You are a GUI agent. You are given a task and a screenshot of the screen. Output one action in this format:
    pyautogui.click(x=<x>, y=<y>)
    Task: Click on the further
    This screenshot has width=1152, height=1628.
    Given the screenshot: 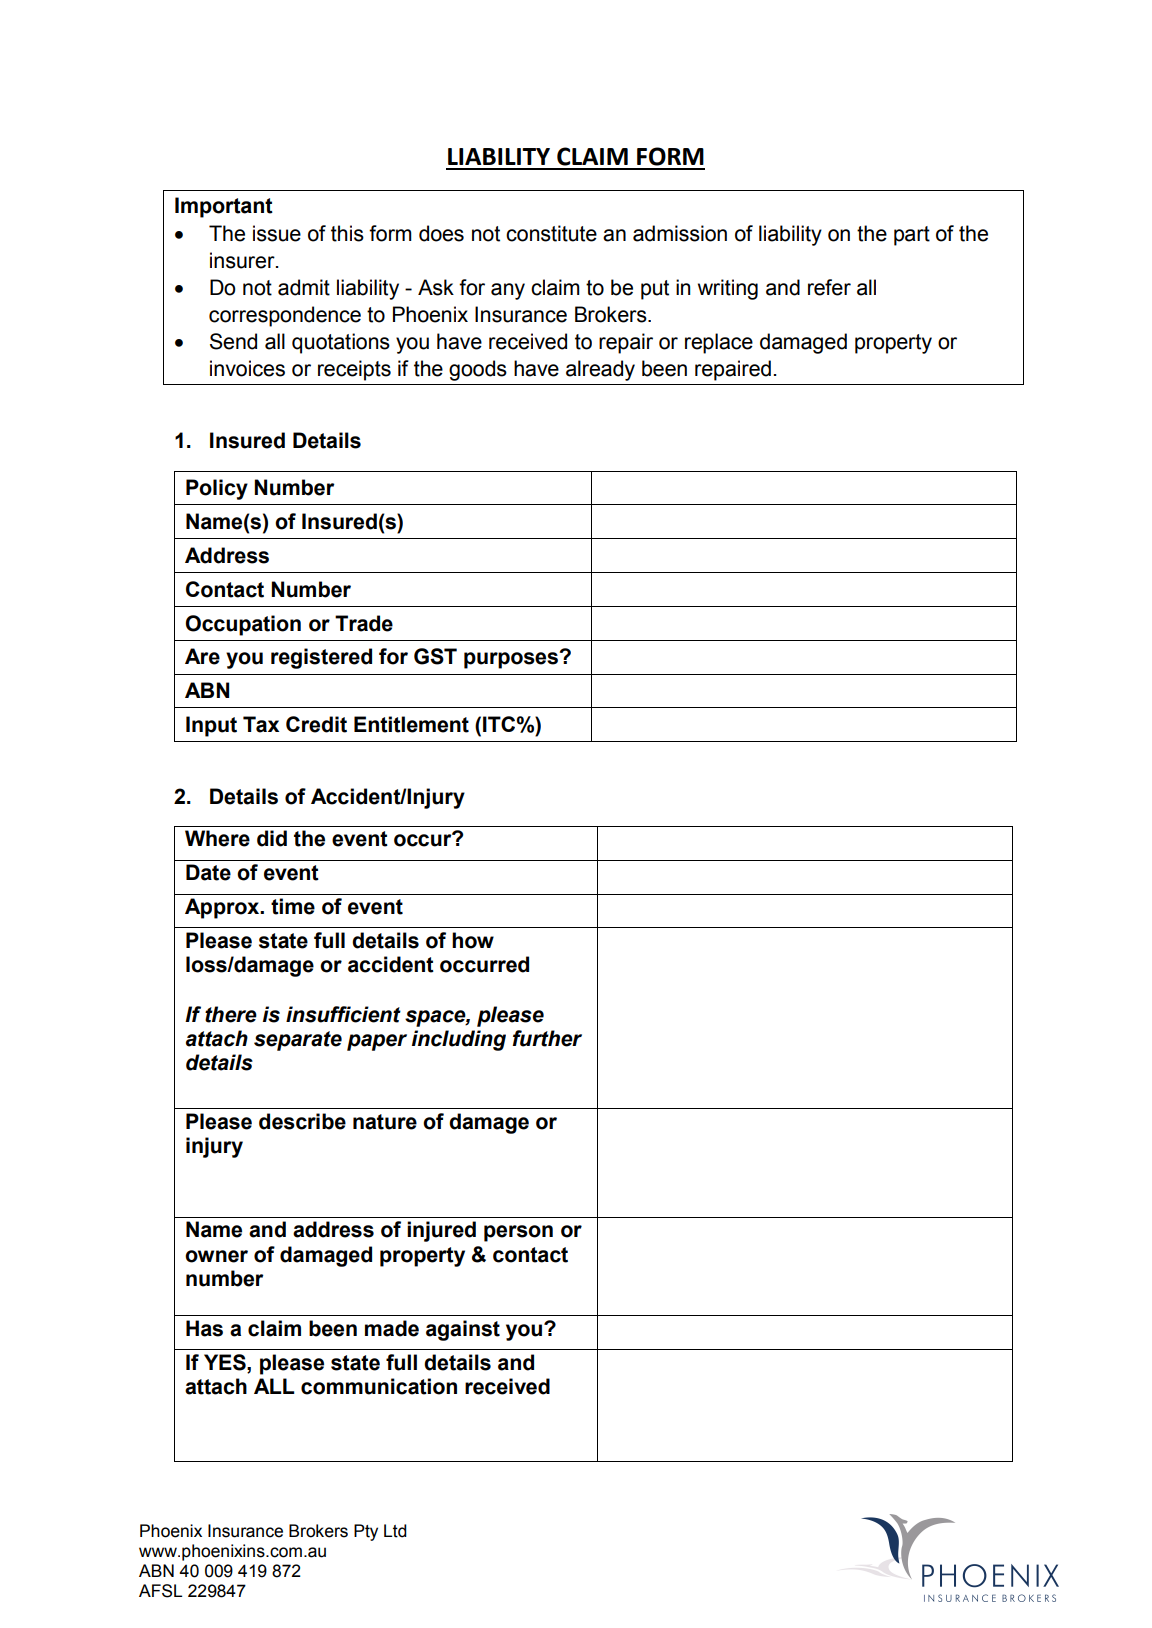 What is the action you would take?
    pyautogui.click(x=547, y=1038)
